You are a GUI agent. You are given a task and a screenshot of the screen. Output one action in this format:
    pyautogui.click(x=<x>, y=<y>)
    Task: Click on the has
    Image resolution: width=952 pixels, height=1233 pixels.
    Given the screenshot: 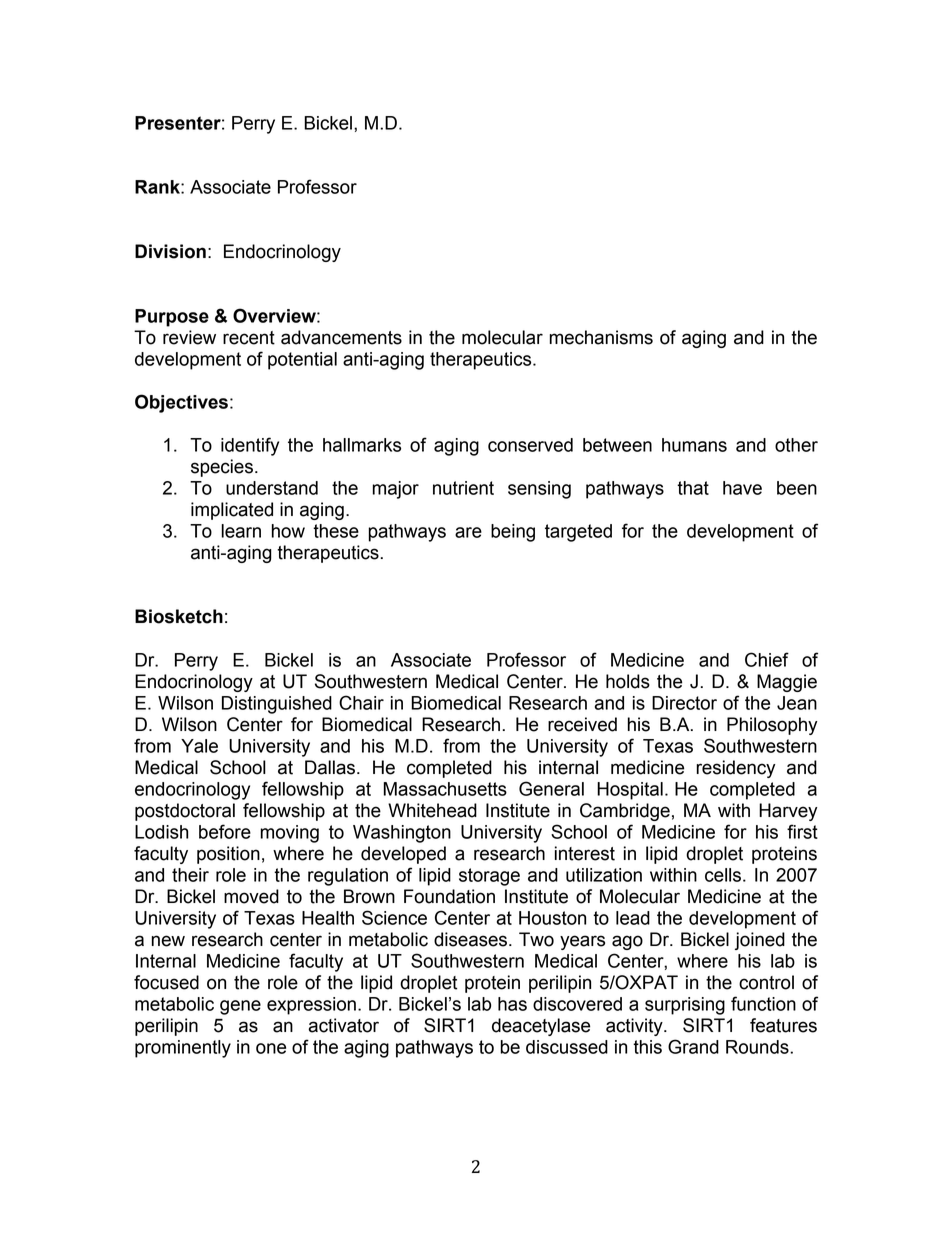 What is the action you would take?
    pyautogui.click(x=512, y=1004)
